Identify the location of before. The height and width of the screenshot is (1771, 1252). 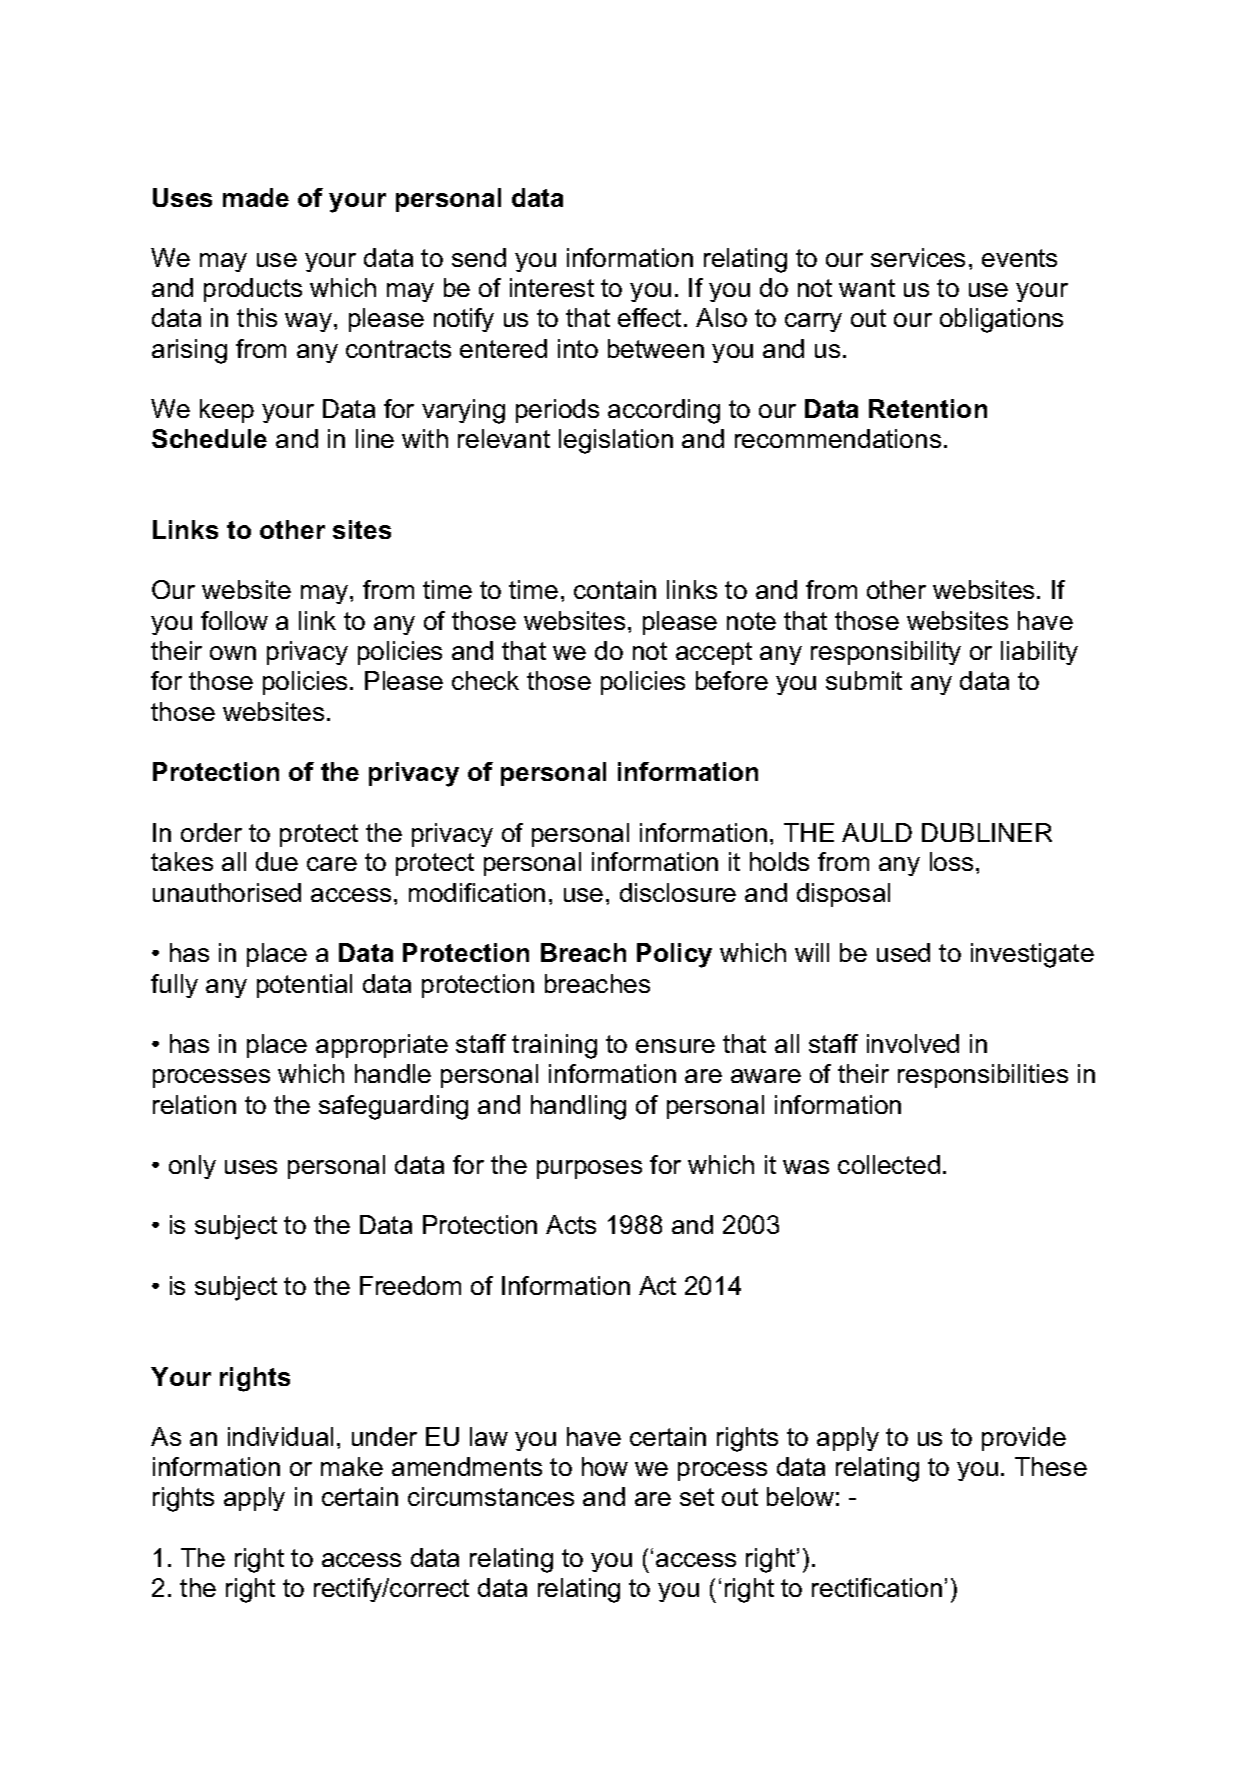
(732, 680).
